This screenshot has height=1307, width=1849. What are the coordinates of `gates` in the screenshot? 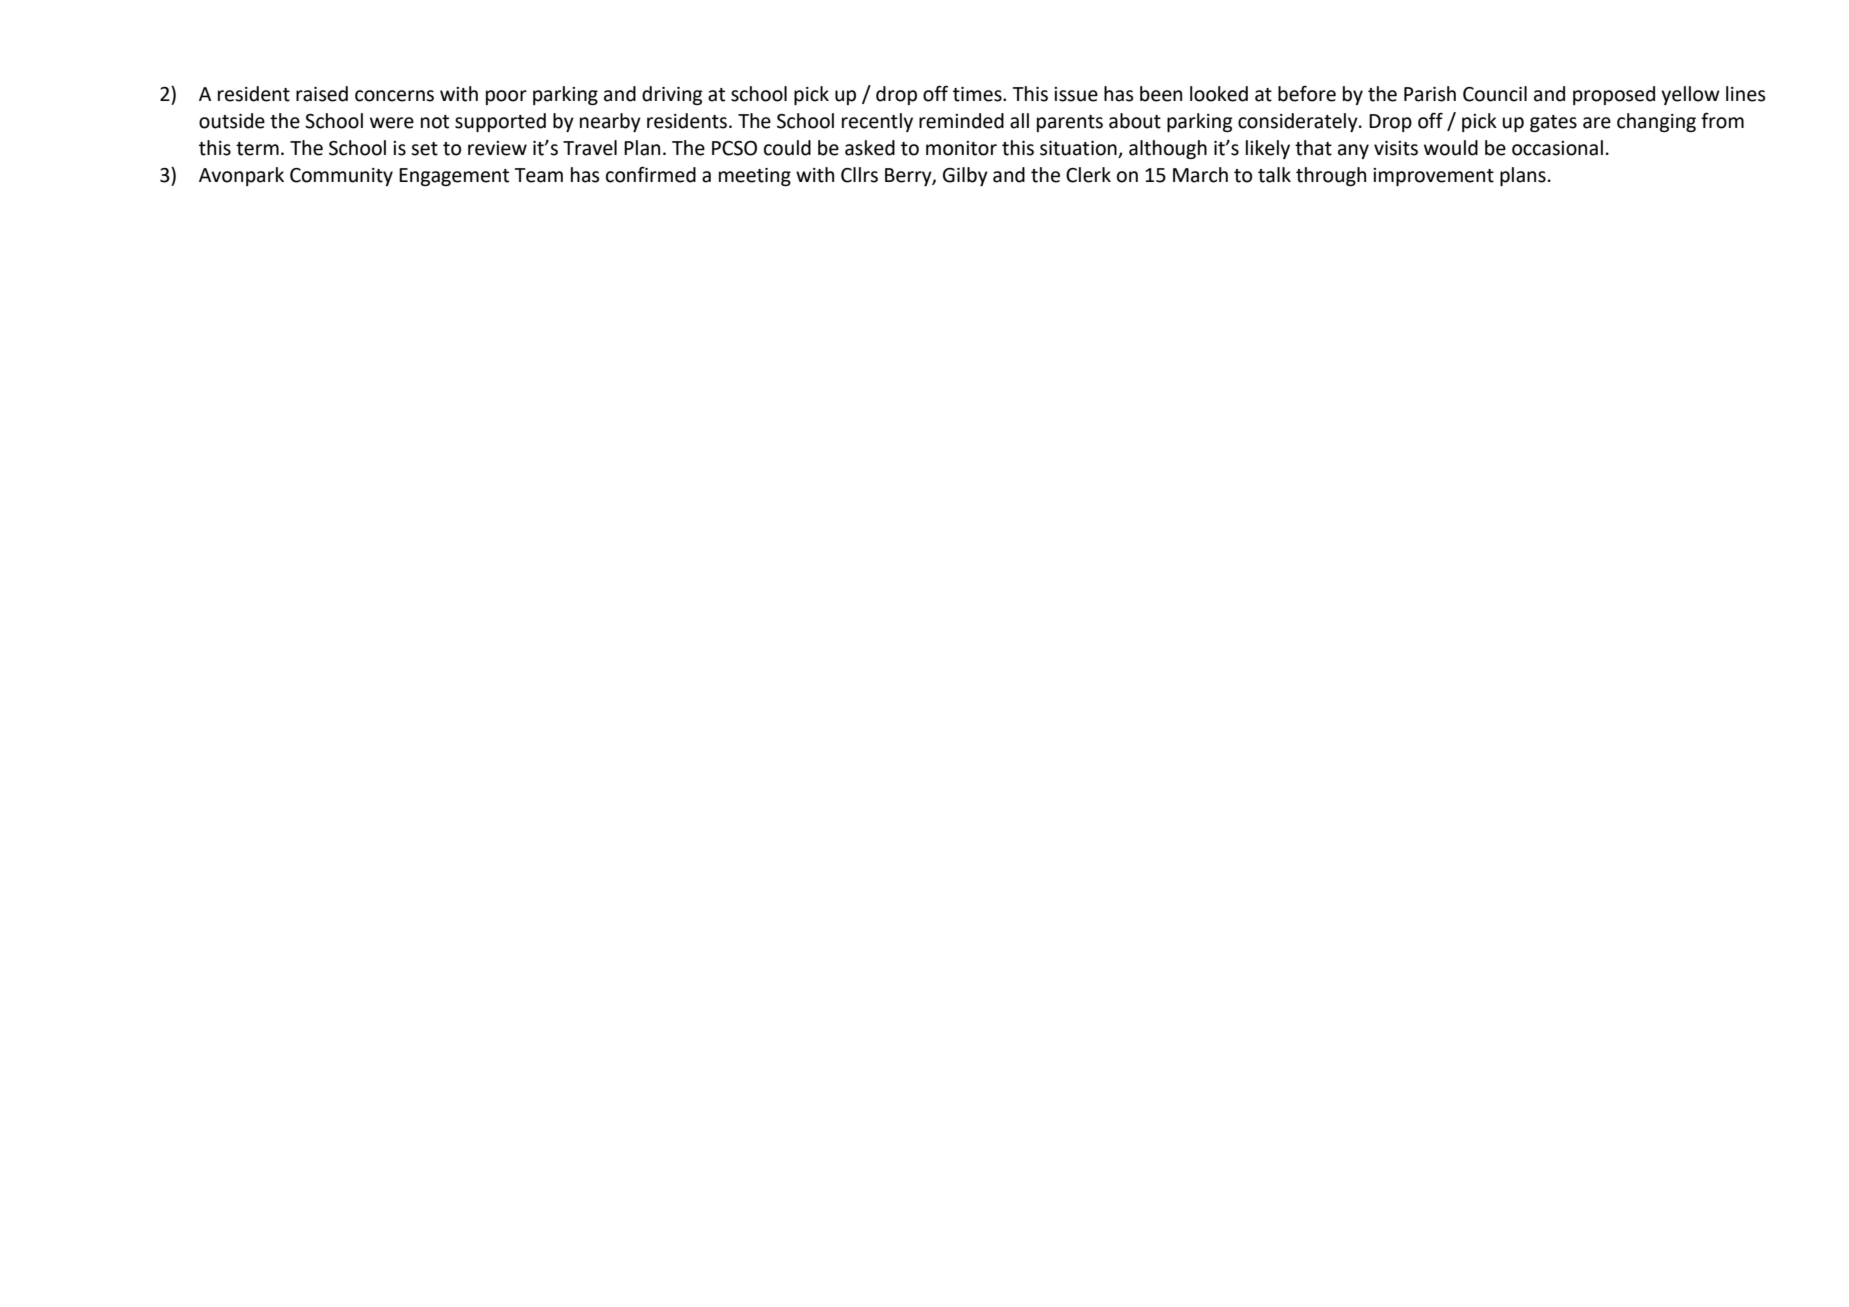 It's located at (1553, 123).
